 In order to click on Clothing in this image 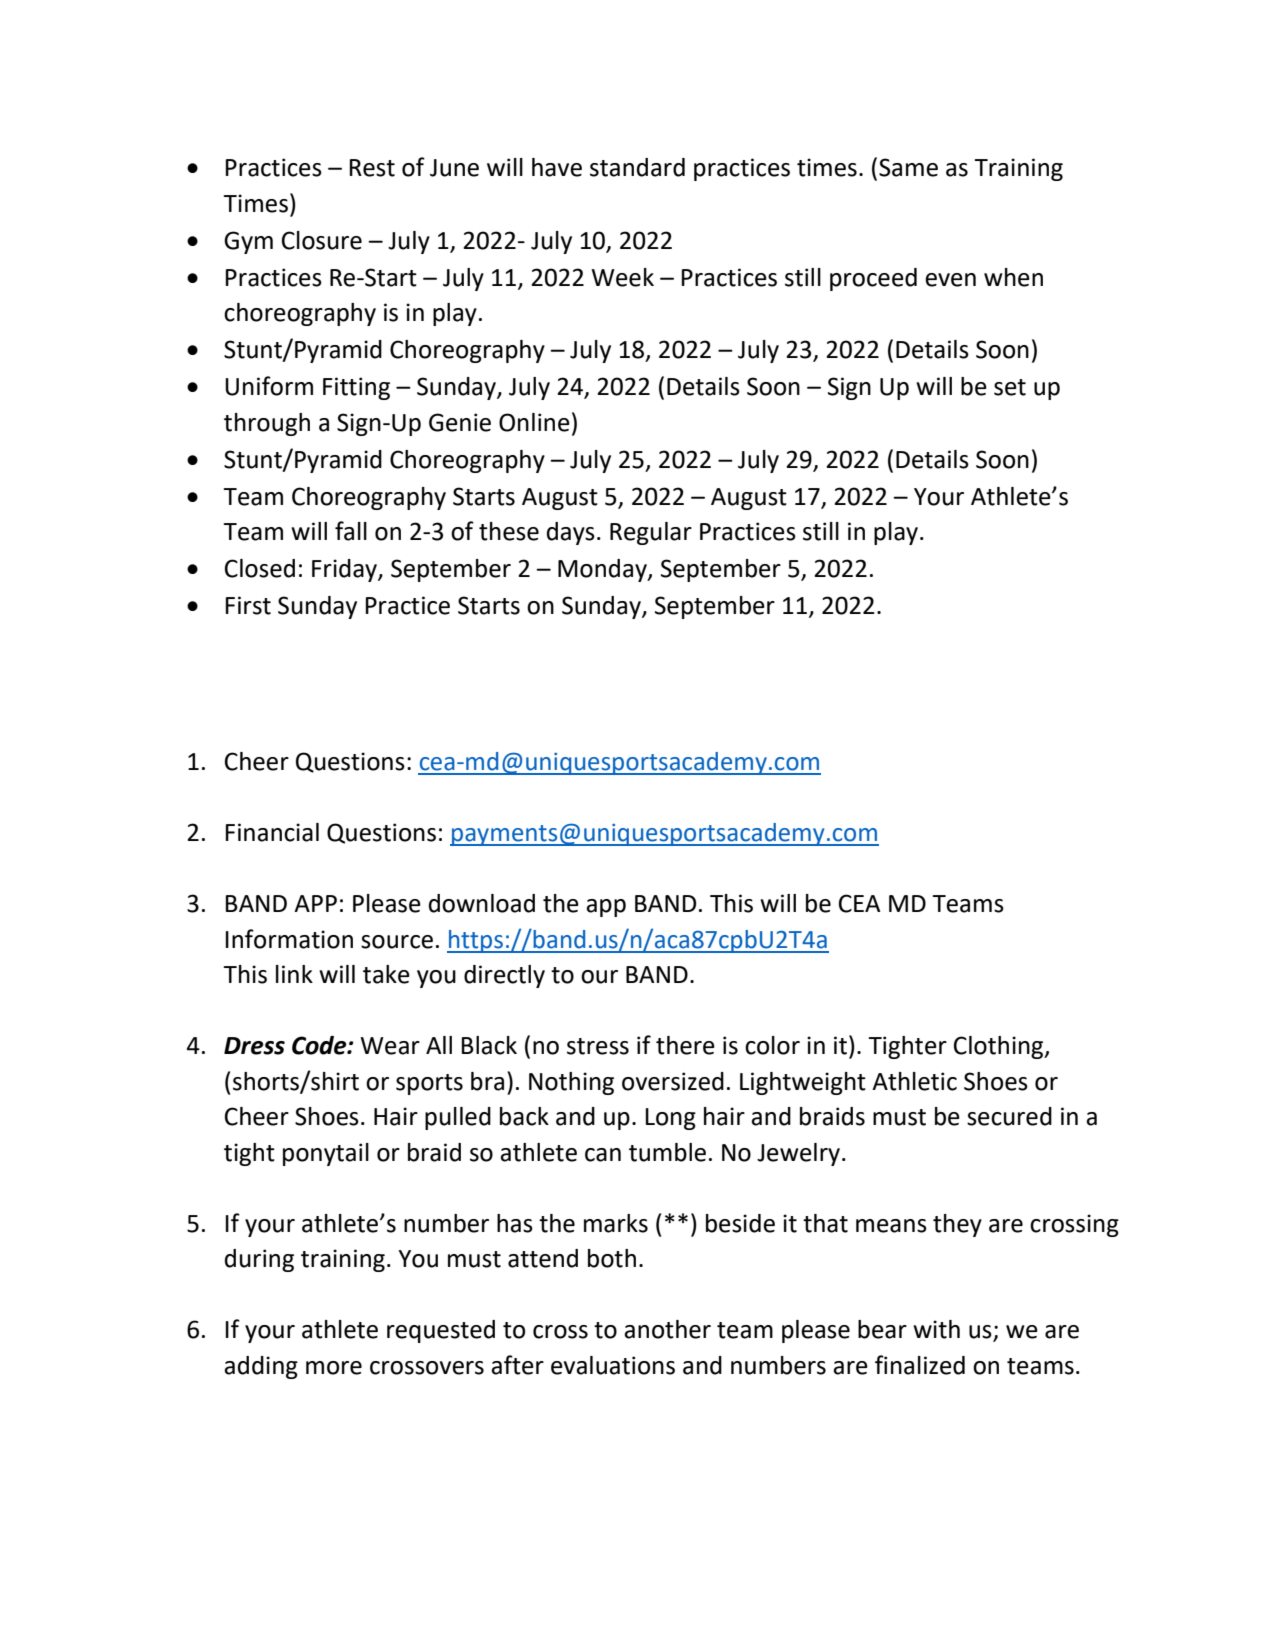, I will do `click(1000, 1047)`.
